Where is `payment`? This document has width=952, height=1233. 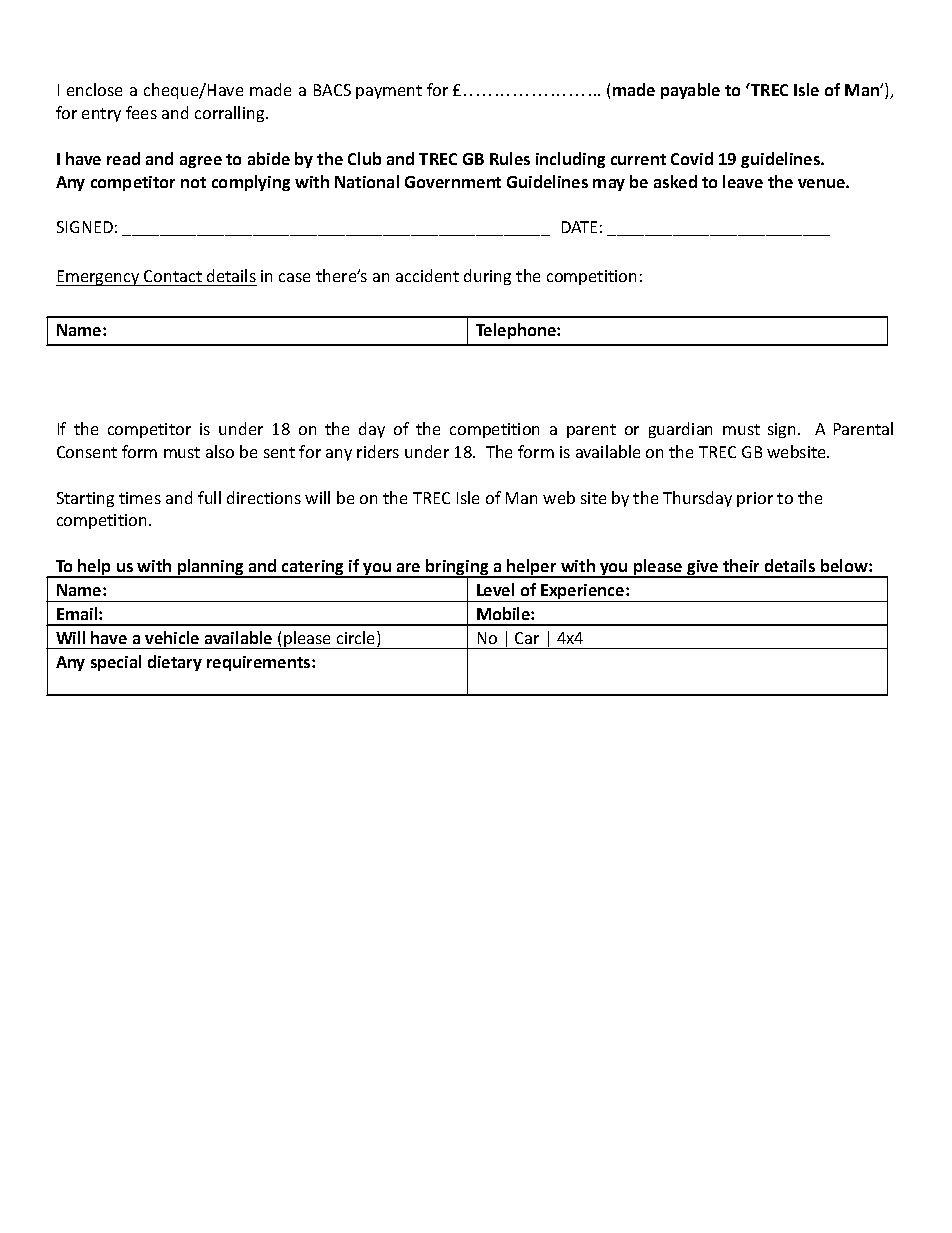
payment is located at coordinates (389, 92).
